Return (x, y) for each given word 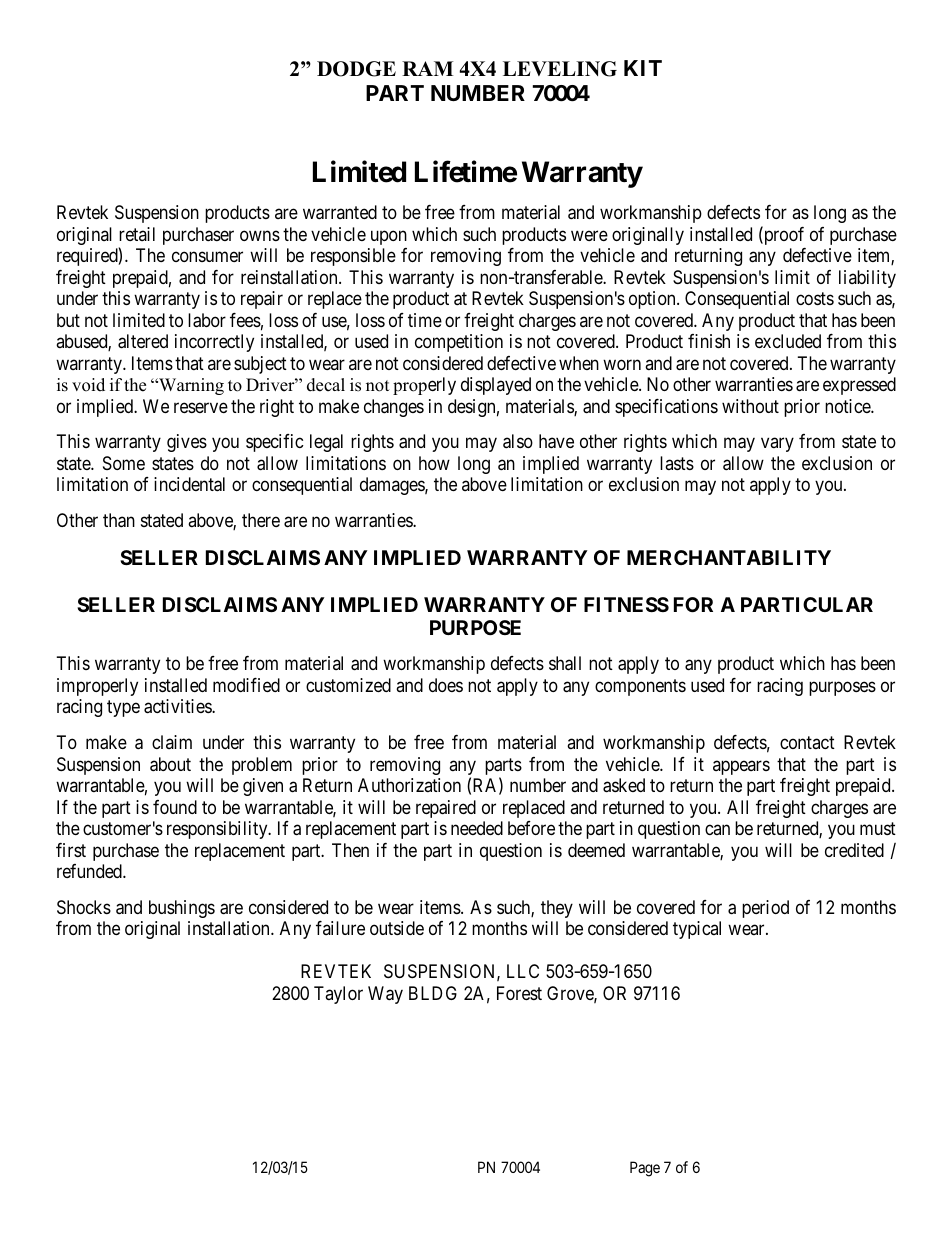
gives (187, 443)
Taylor (338, 995)
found (175, 807)
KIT (643, 68)
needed (477, 828)
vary (777, 445)
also (518, 441)
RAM (427, 68)
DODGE (356, 69)
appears (741, 767)
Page (645, 1169)
